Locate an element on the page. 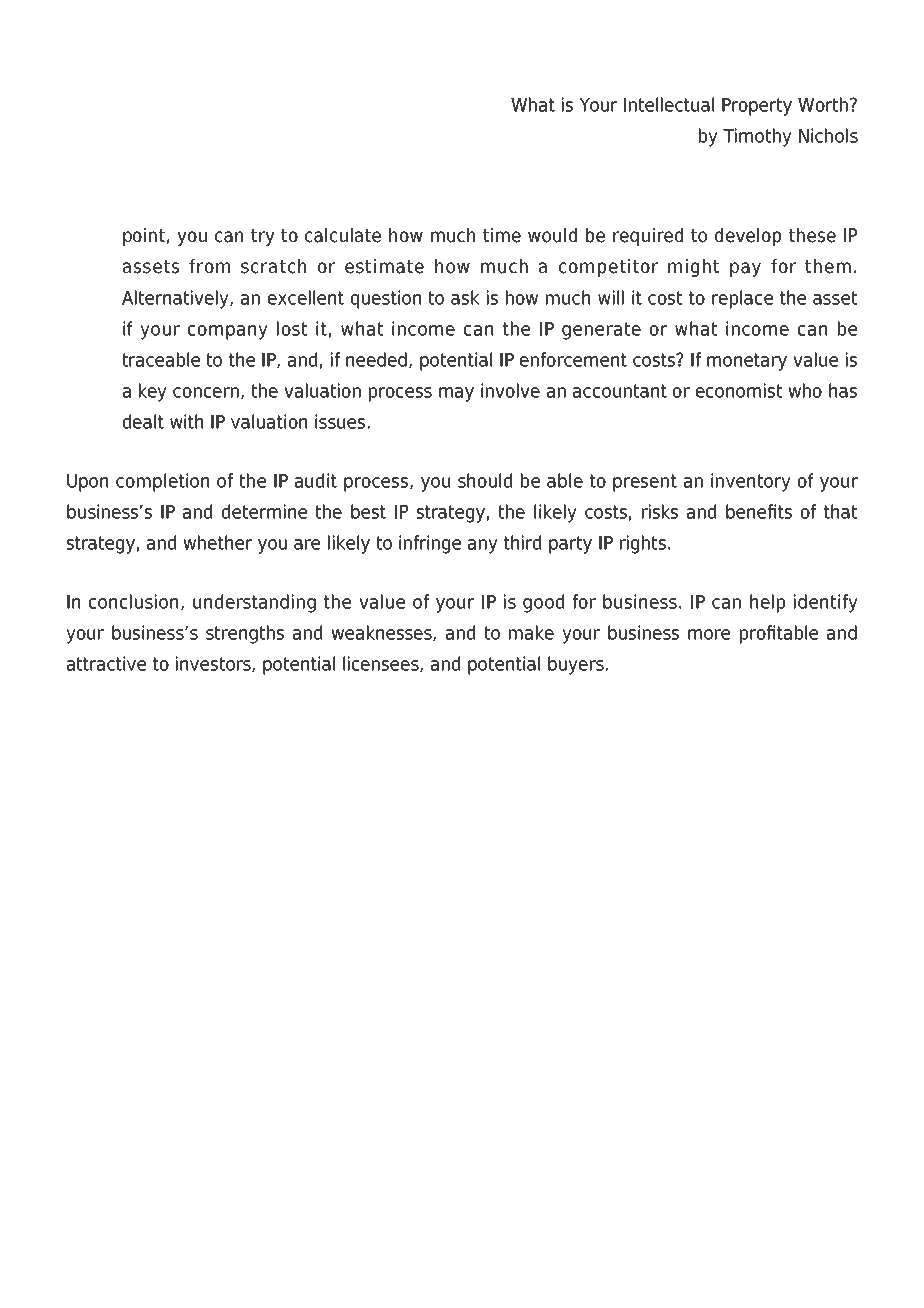  strengths is located at coordinates (245, 634).
